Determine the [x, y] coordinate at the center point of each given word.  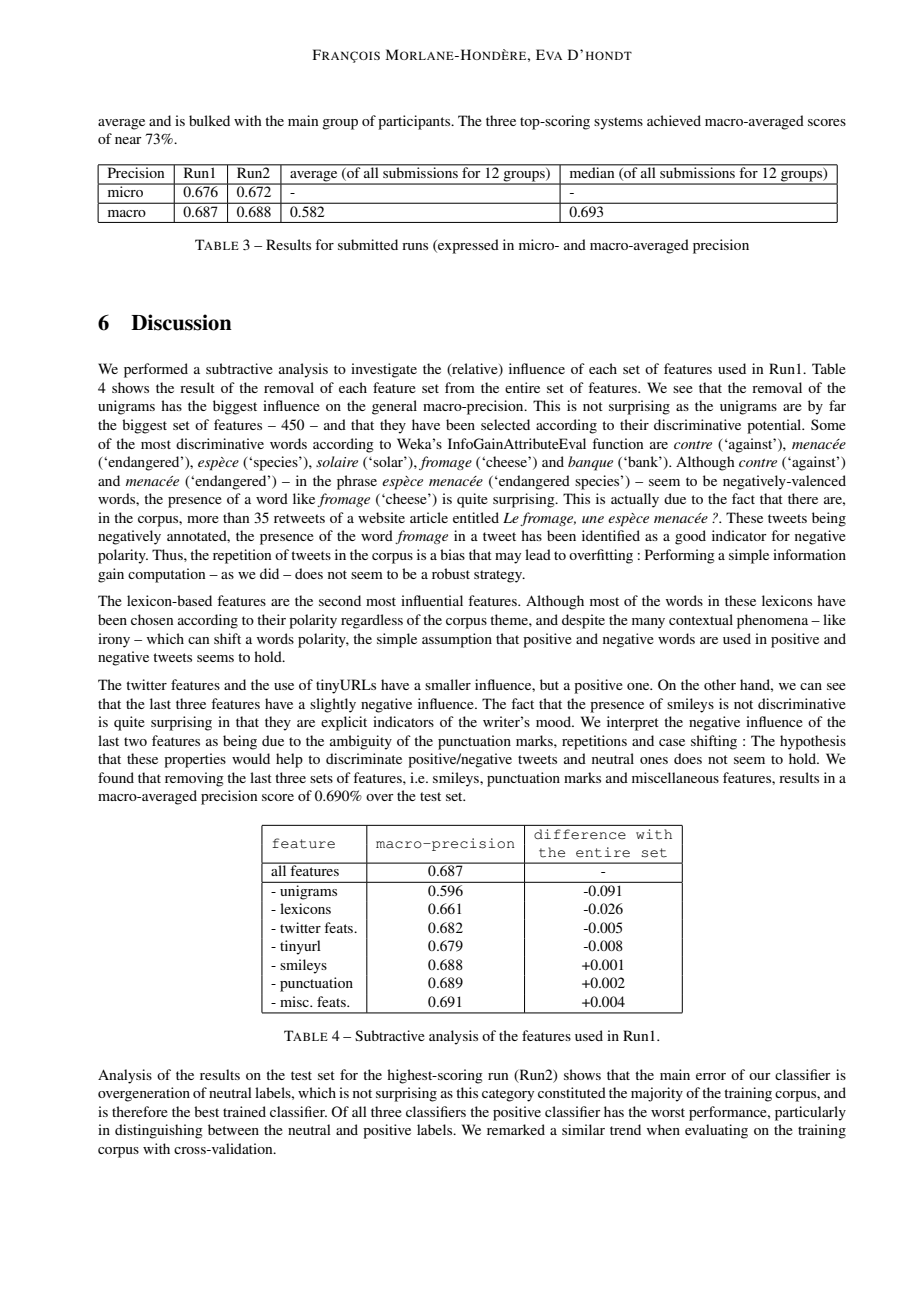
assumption [457, 640]
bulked [209, 120]
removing [194, 779]
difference [580, 834]
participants [415, 122]
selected [505, 424]
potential [775, 426]
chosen [152, 619]
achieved [674, 120]
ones [654, 760]
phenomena [772, 621]
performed [156, 370]
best [206, 1111]
